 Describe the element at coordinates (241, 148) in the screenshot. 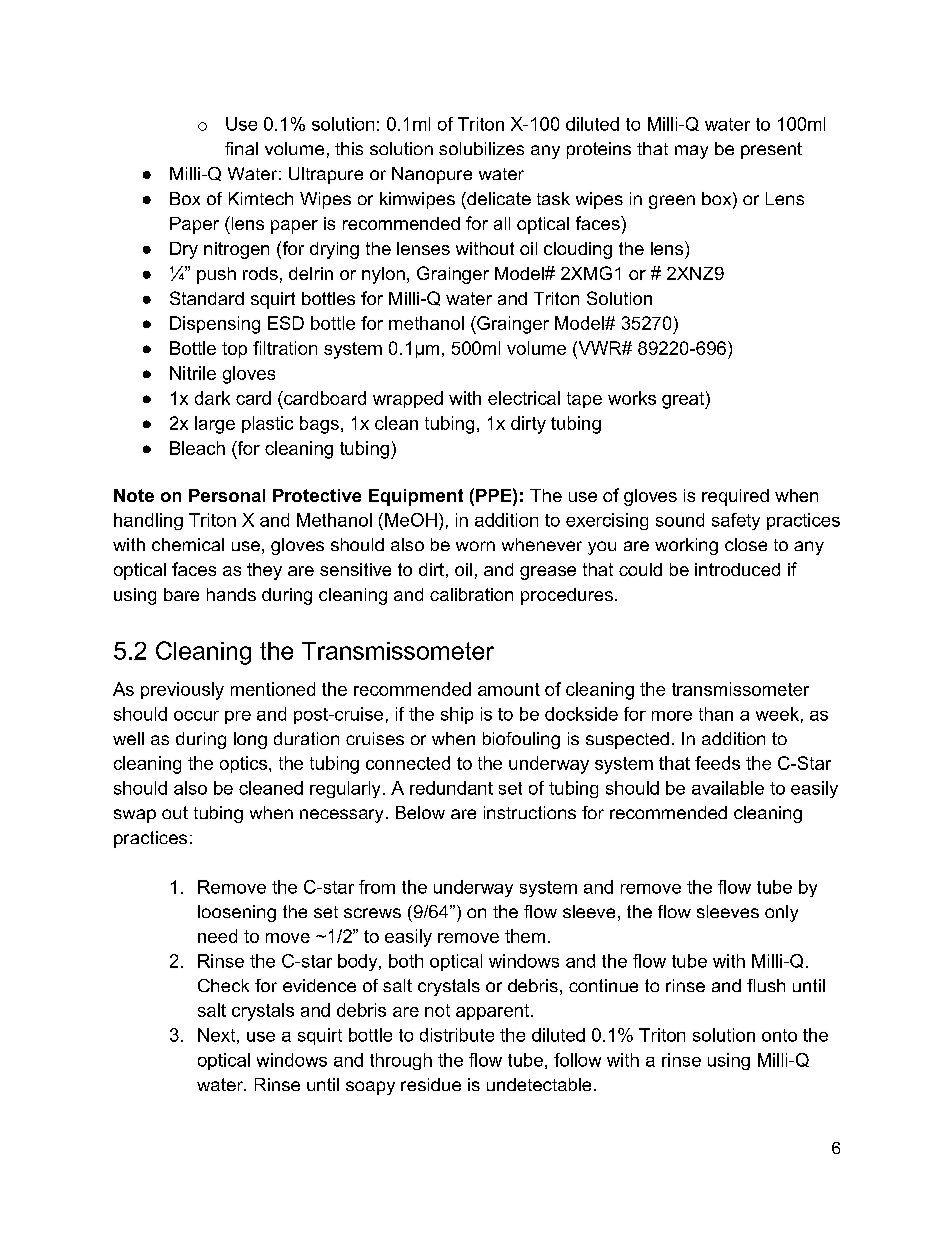

I see `final` at that location.
